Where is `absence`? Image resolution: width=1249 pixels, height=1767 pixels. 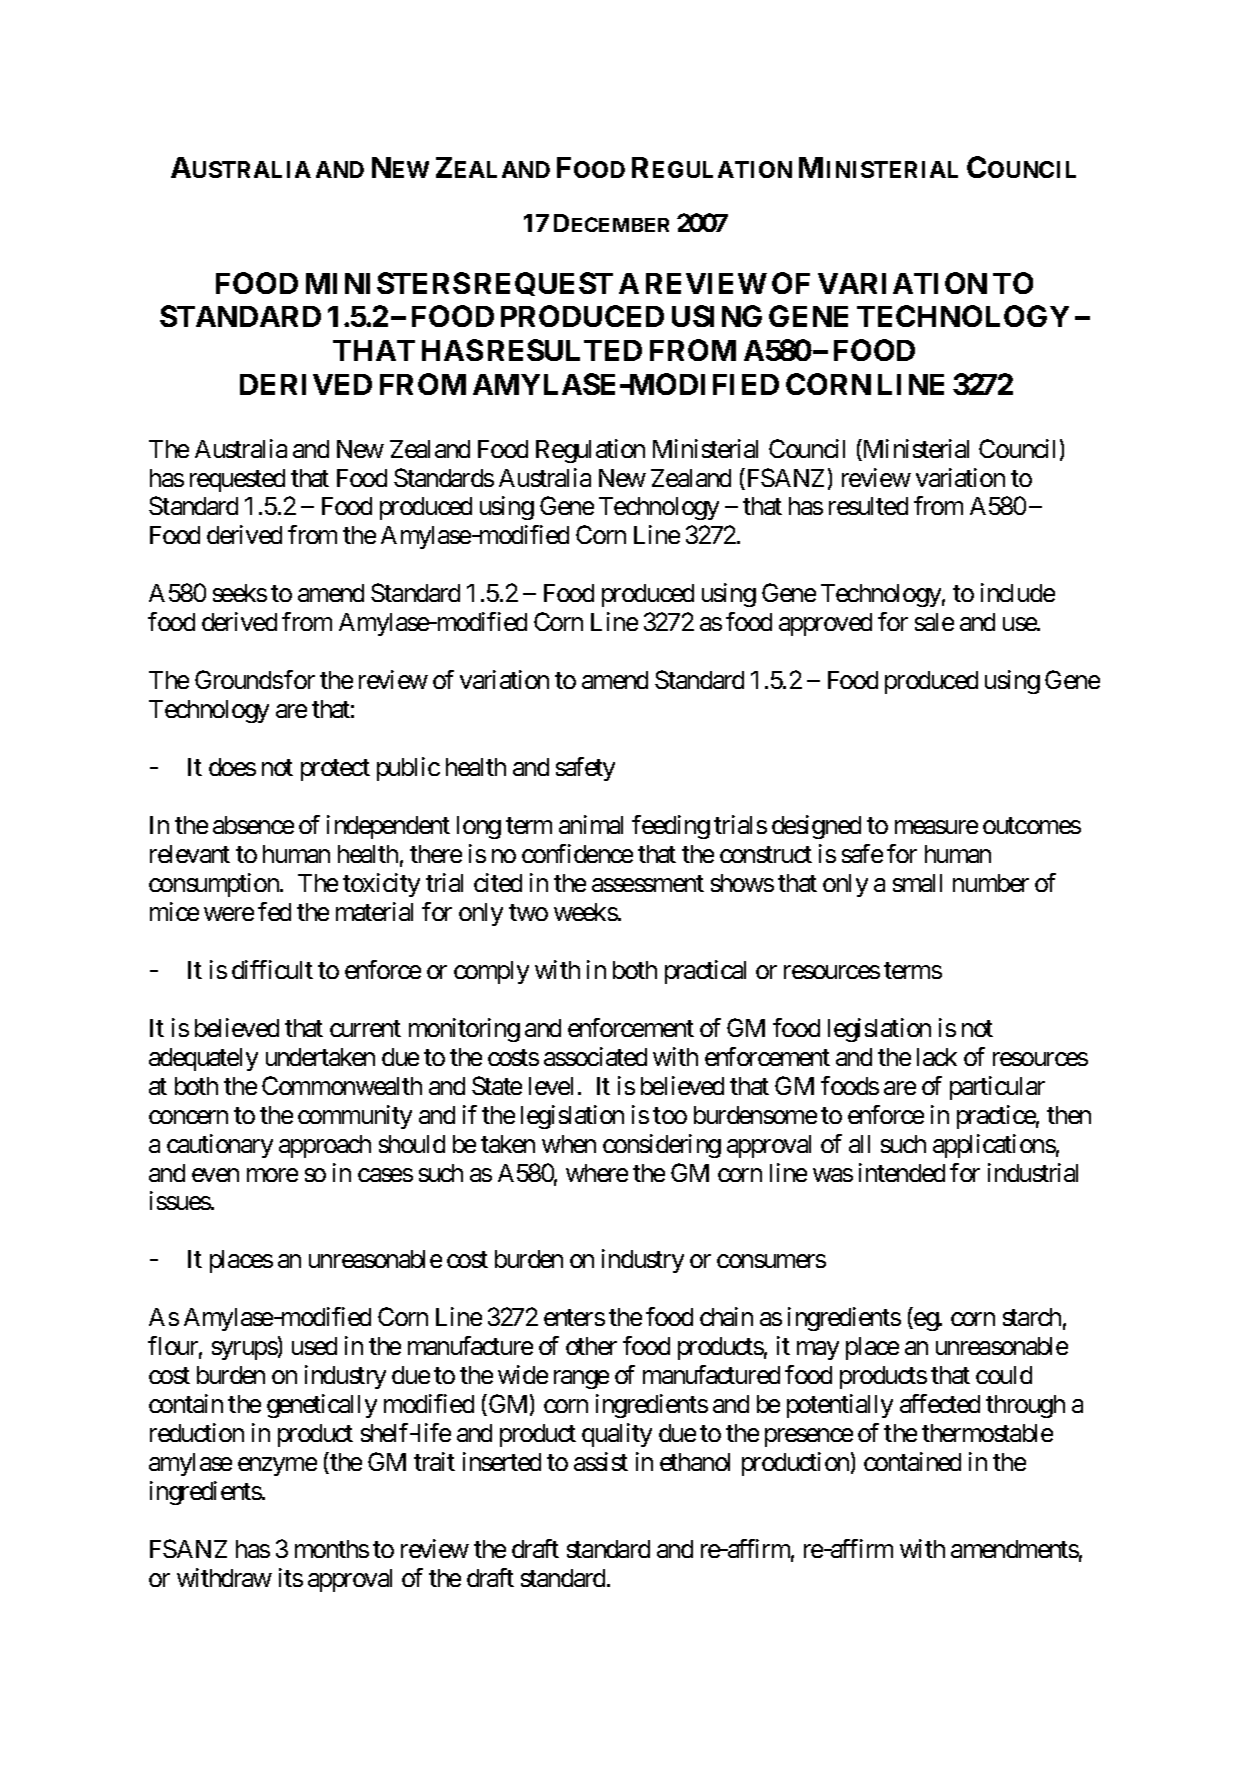 absence is located at coordinates (253, 825).
